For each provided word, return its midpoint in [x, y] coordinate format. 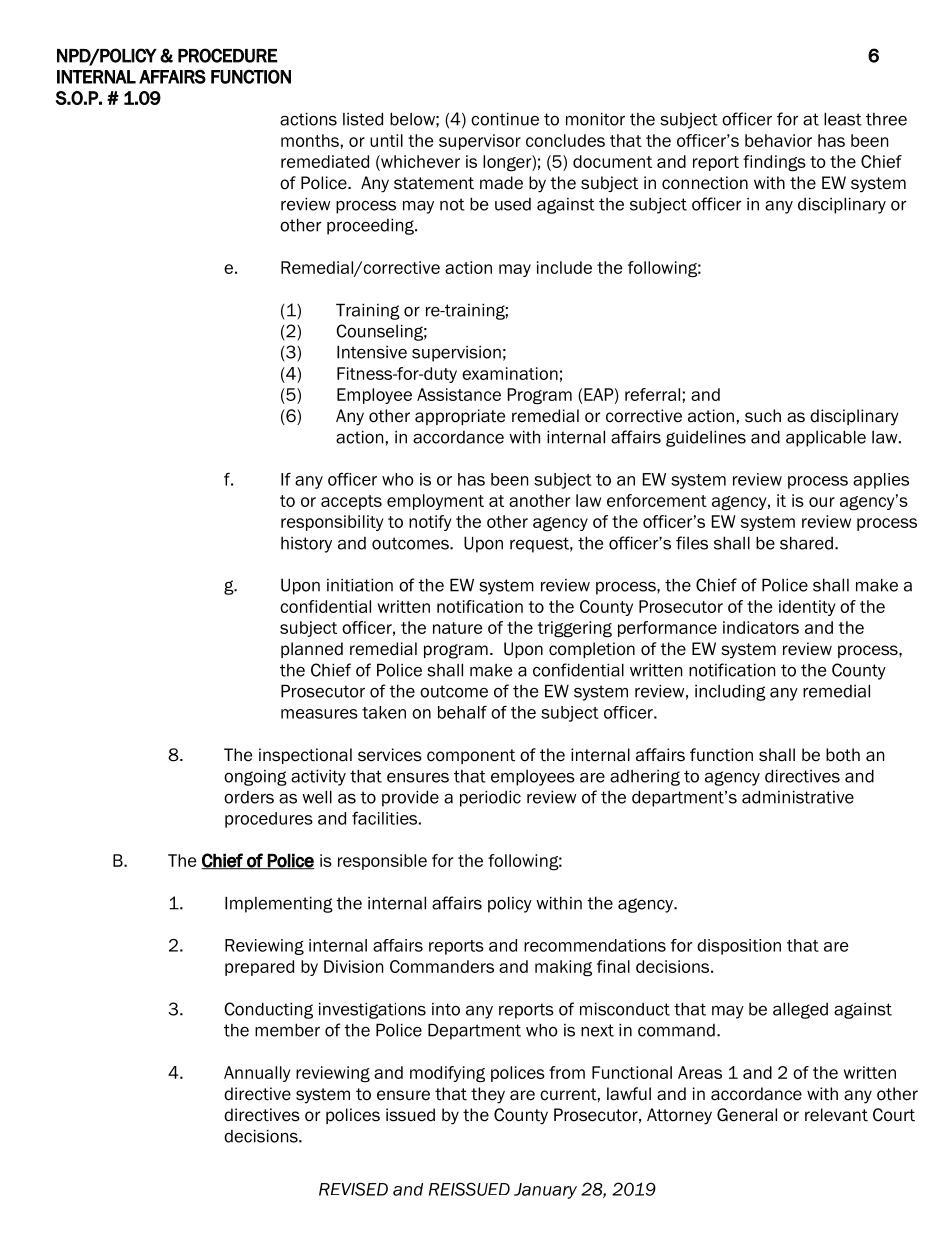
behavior [778, 140]
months [310, 140]
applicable [826, 438]
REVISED [353, 1189]
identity [807, 608]
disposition [739, 947]
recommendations [595, 945]
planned [312, 650]
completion [592, 650]
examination [510, 373]
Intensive [372, 352]
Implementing [279, 904]
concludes [565, 140]
